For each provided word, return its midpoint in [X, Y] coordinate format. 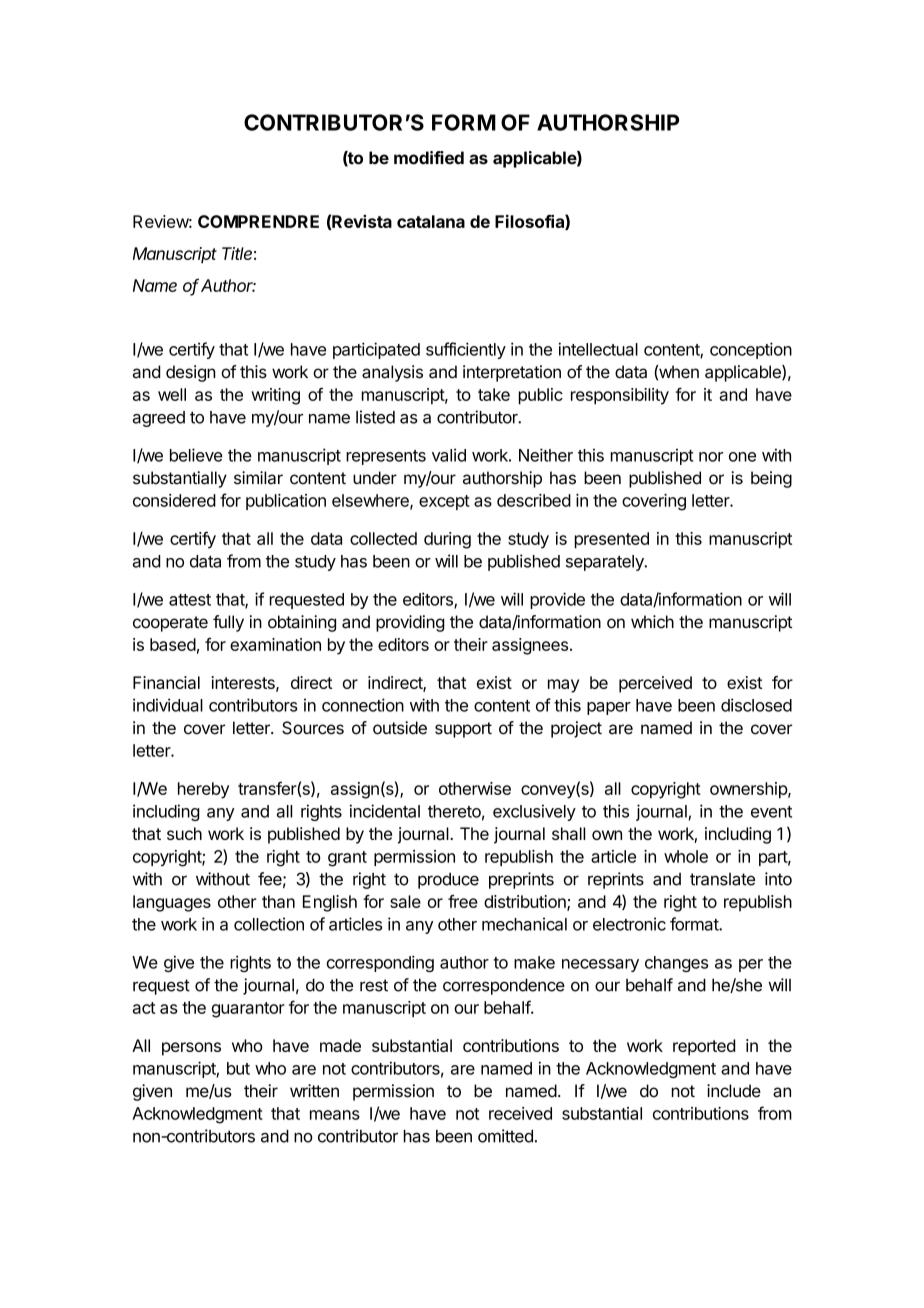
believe [196, 455]
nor [711, 457]
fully [228, 623]
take [494, 394]
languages [172, 903]
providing [410, 623]
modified [429, 158]
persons [191, 1049]
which [652, 622]
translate [722, 879]
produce [448, 880]
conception [751, 350]
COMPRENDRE [258, 221]
